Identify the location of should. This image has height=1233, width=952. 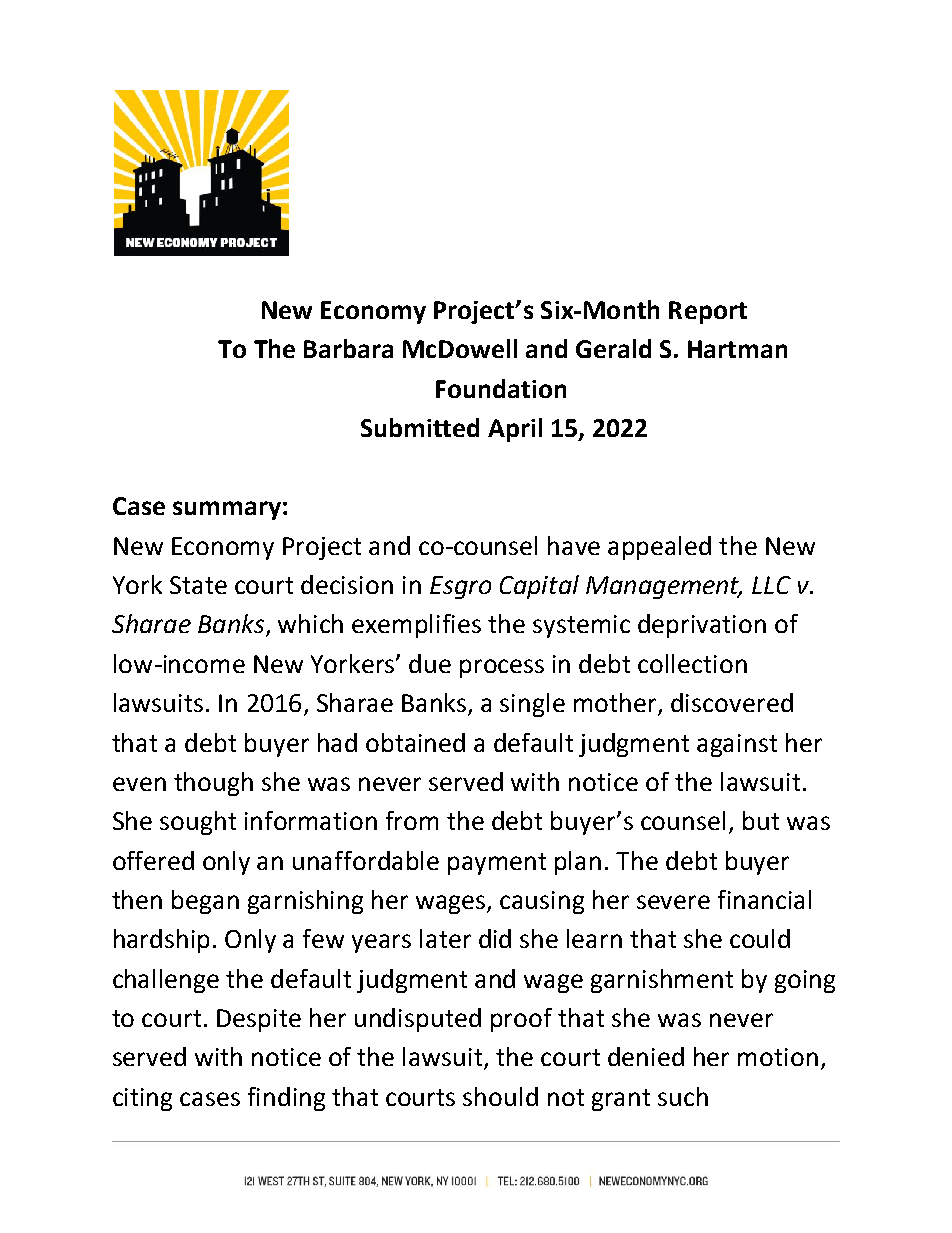
(500, 1096).
